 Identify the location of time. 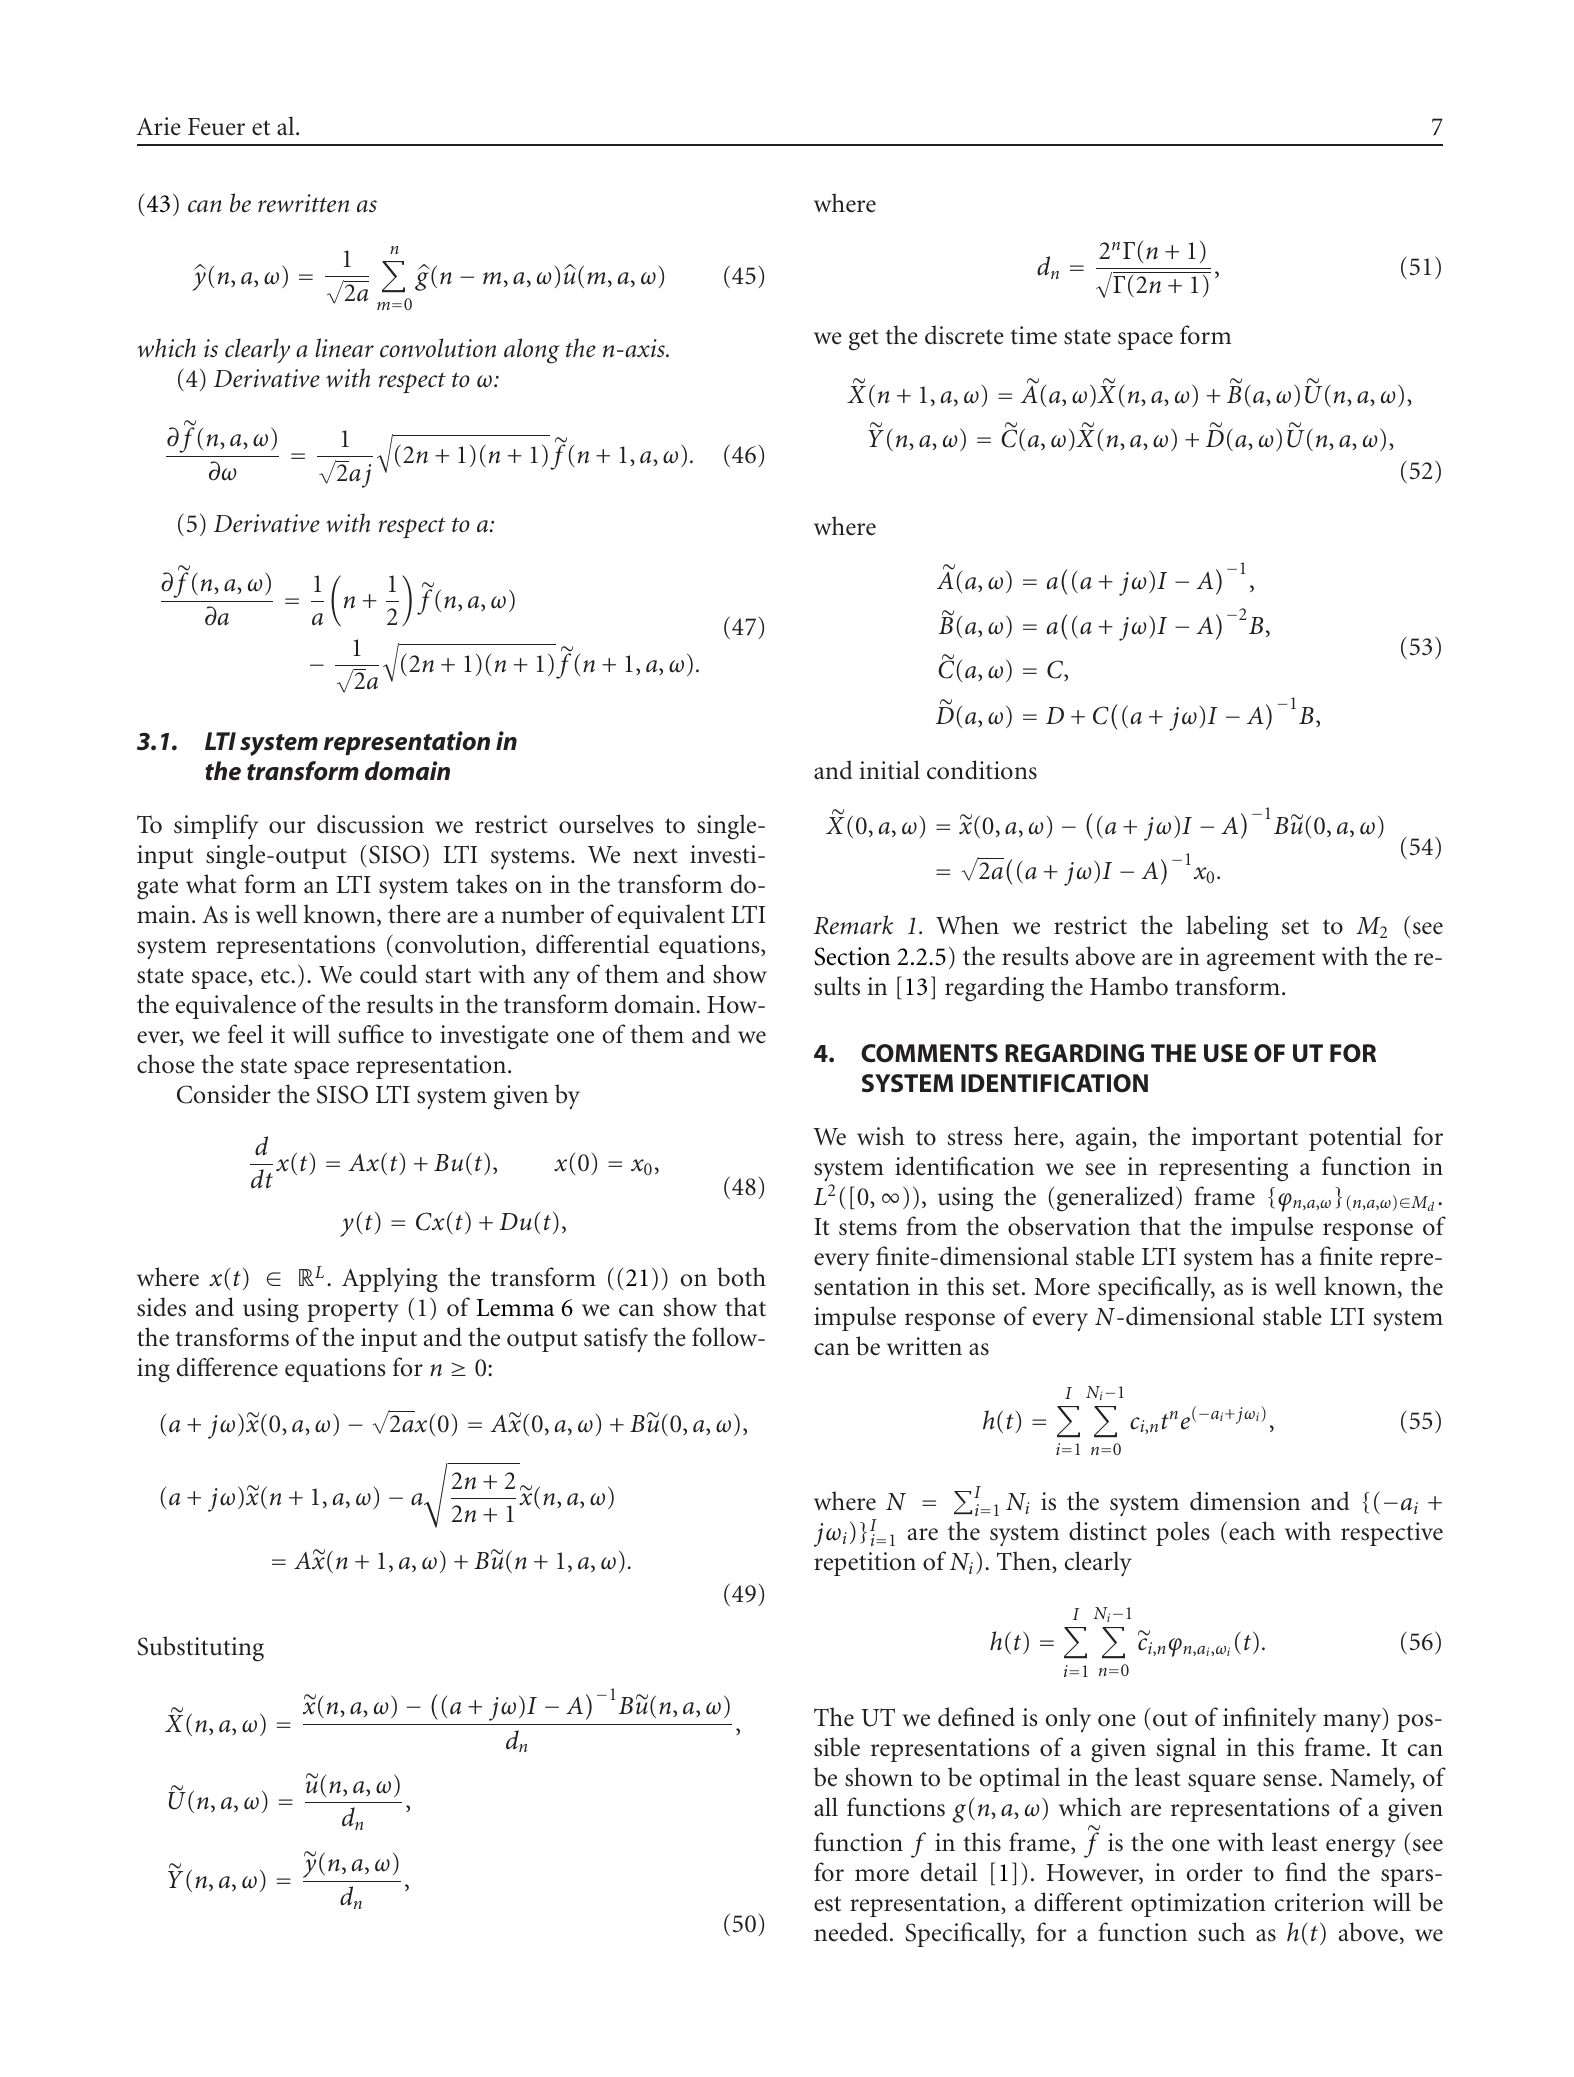
(1033, 335).
